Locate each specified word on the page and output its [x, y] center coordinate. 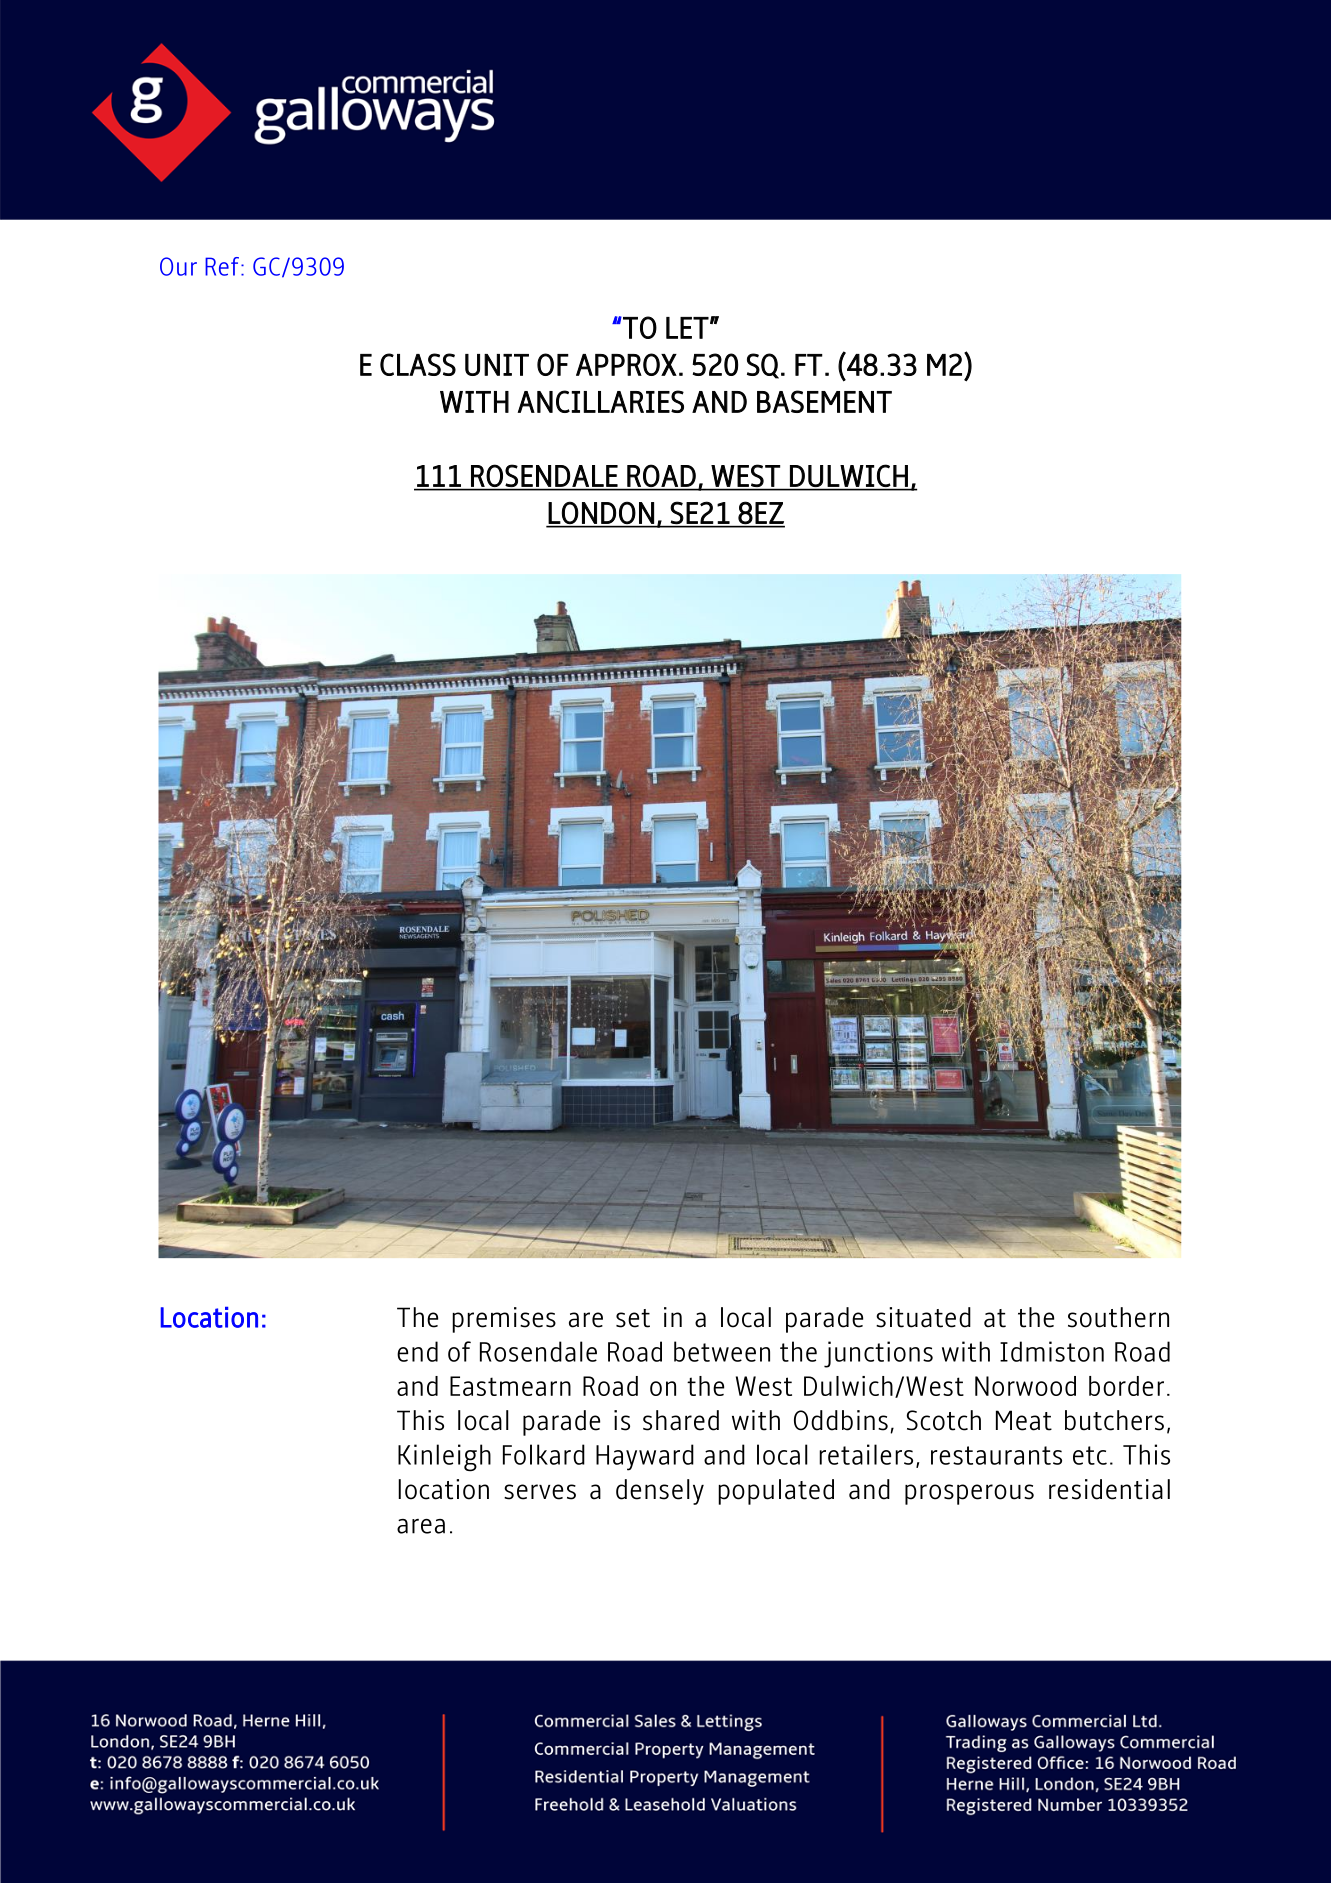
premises [504, 1320]
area [421, 1526]
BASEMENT [824, 401]
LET [687, 328]
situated [923, 1317]
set [633, 1318]
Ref [222, 266]
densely [660, 1492]
